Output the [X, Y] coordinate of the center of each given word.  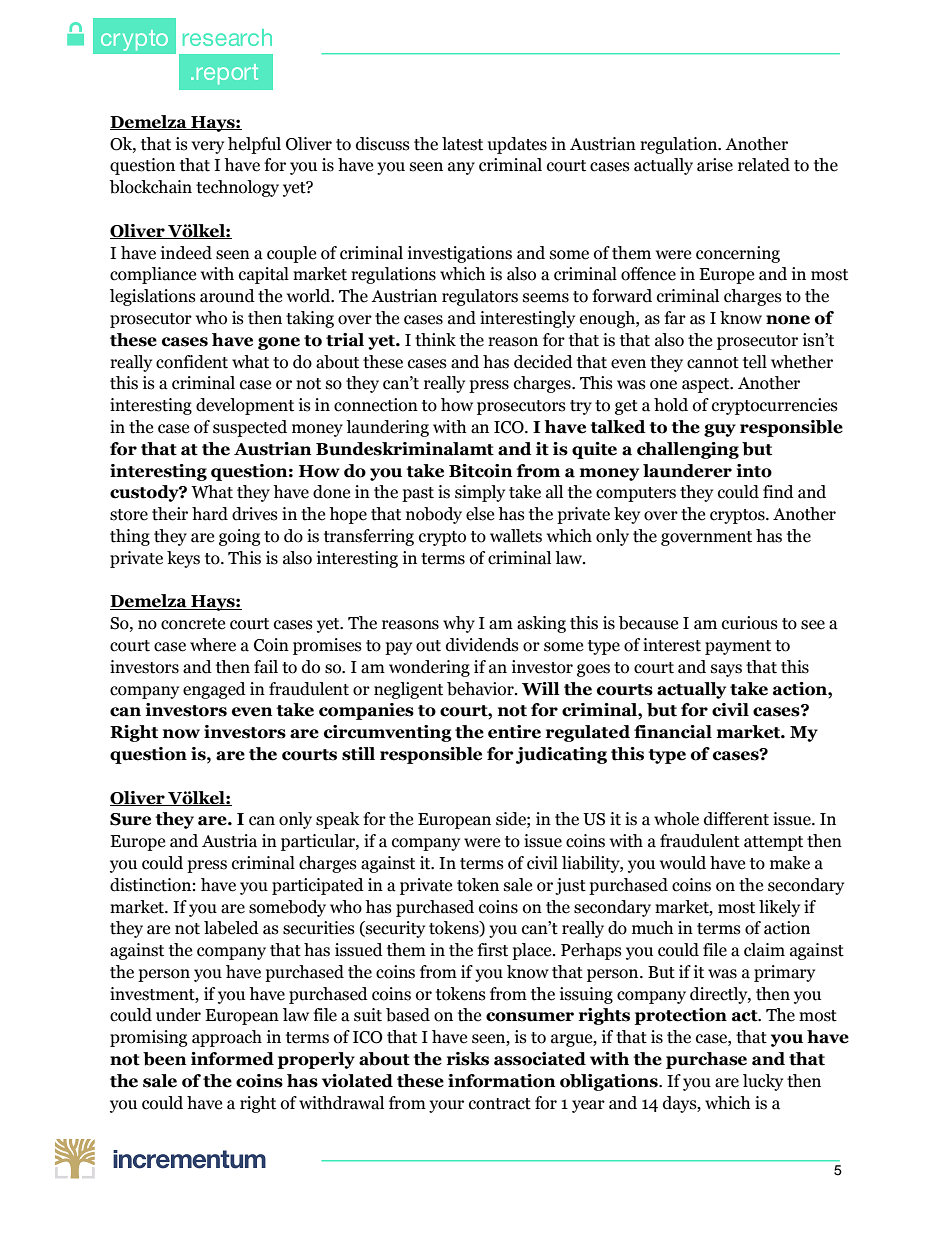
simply [480, 493]
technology [237, 188]
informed [232, 1059]
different [736, 819]
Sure [130, 819]
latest [462, 144]
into [754, 471]
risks [468, 1059]
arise [715, 165]
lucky [763, 1082]
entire [514, 732]
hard [210, 514]
